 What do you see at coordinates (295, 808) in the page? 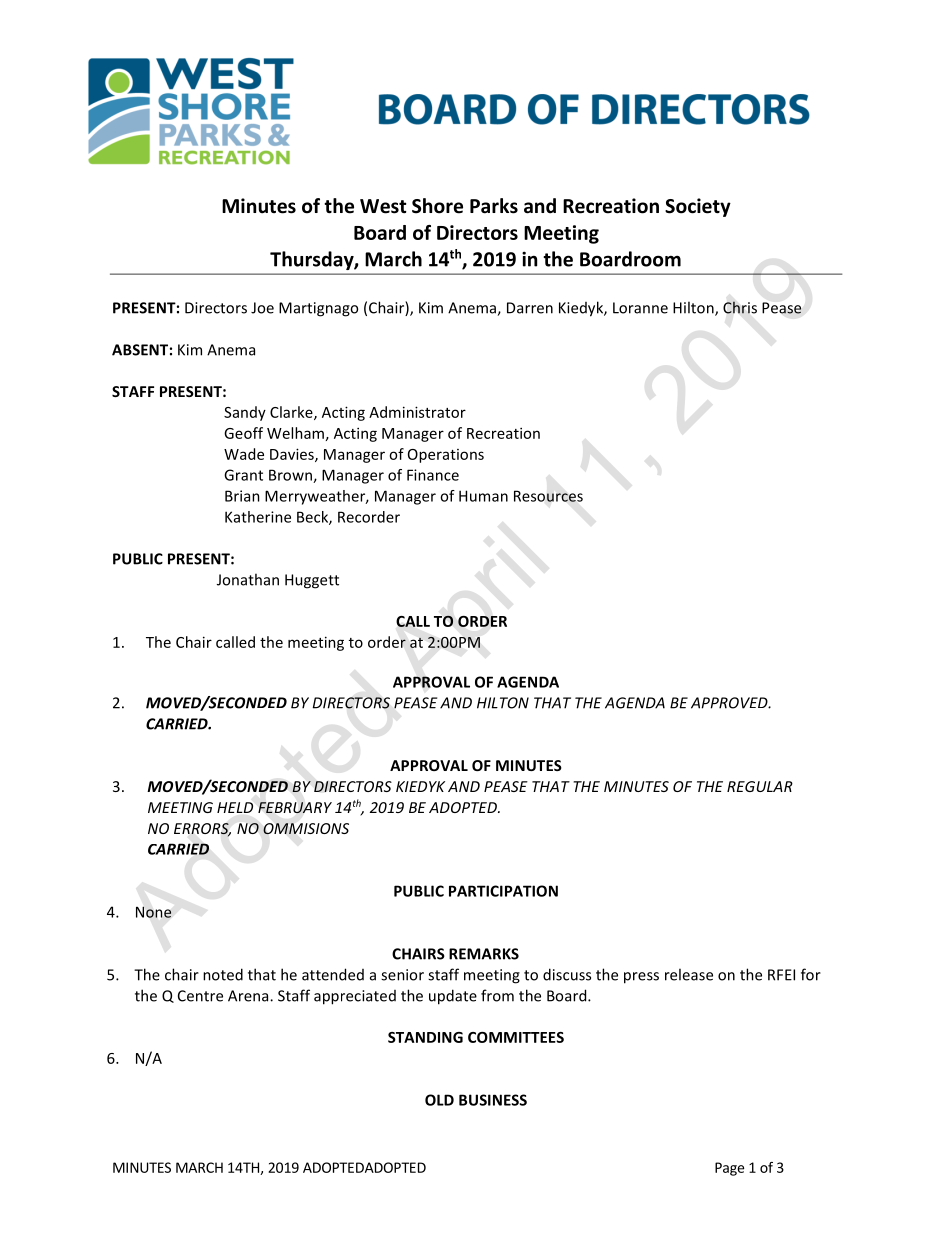
I see `FEBRUARY` at bounding box center [295, 808].
